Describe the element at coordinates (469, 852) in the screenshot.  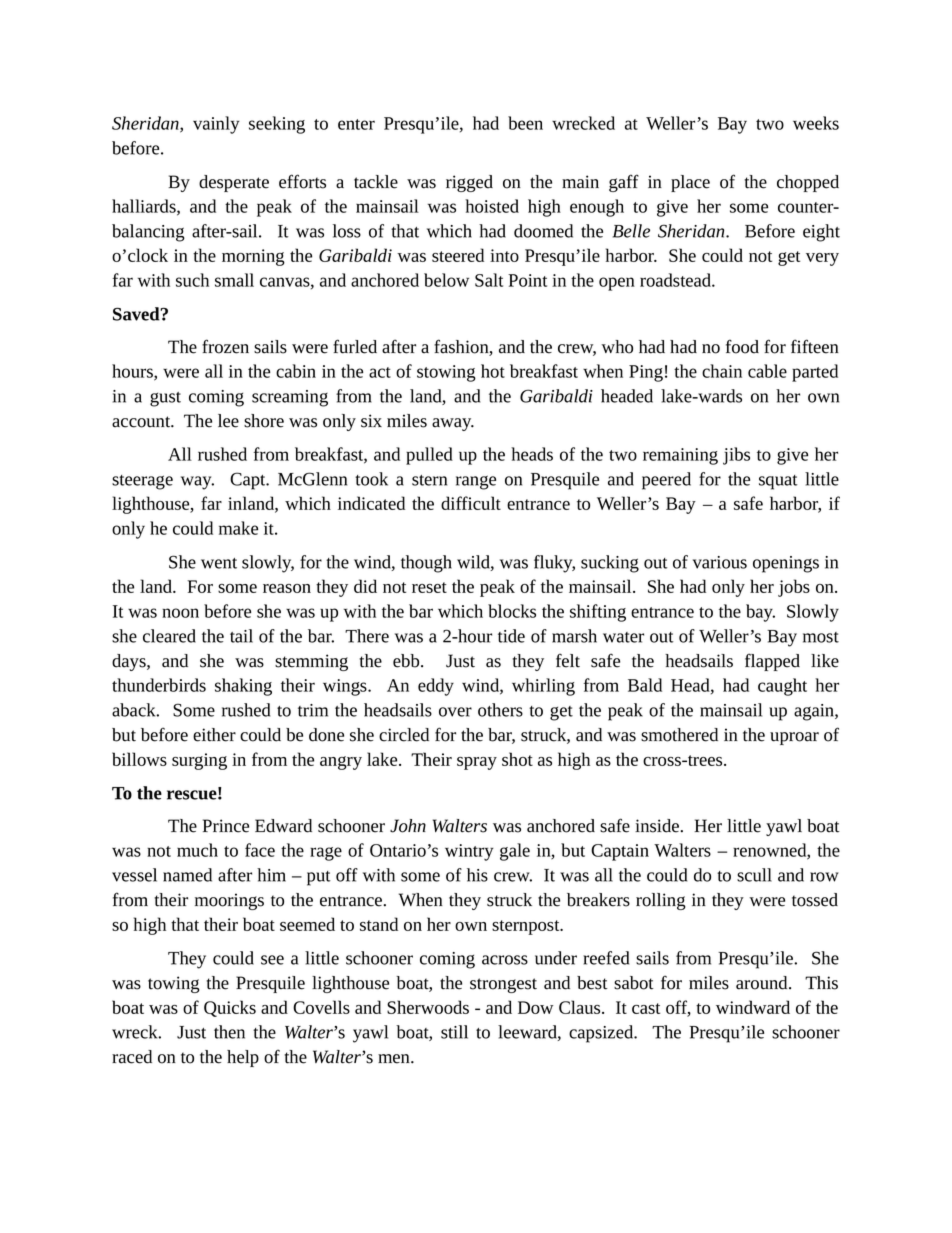
I see `wintry` at that location.
